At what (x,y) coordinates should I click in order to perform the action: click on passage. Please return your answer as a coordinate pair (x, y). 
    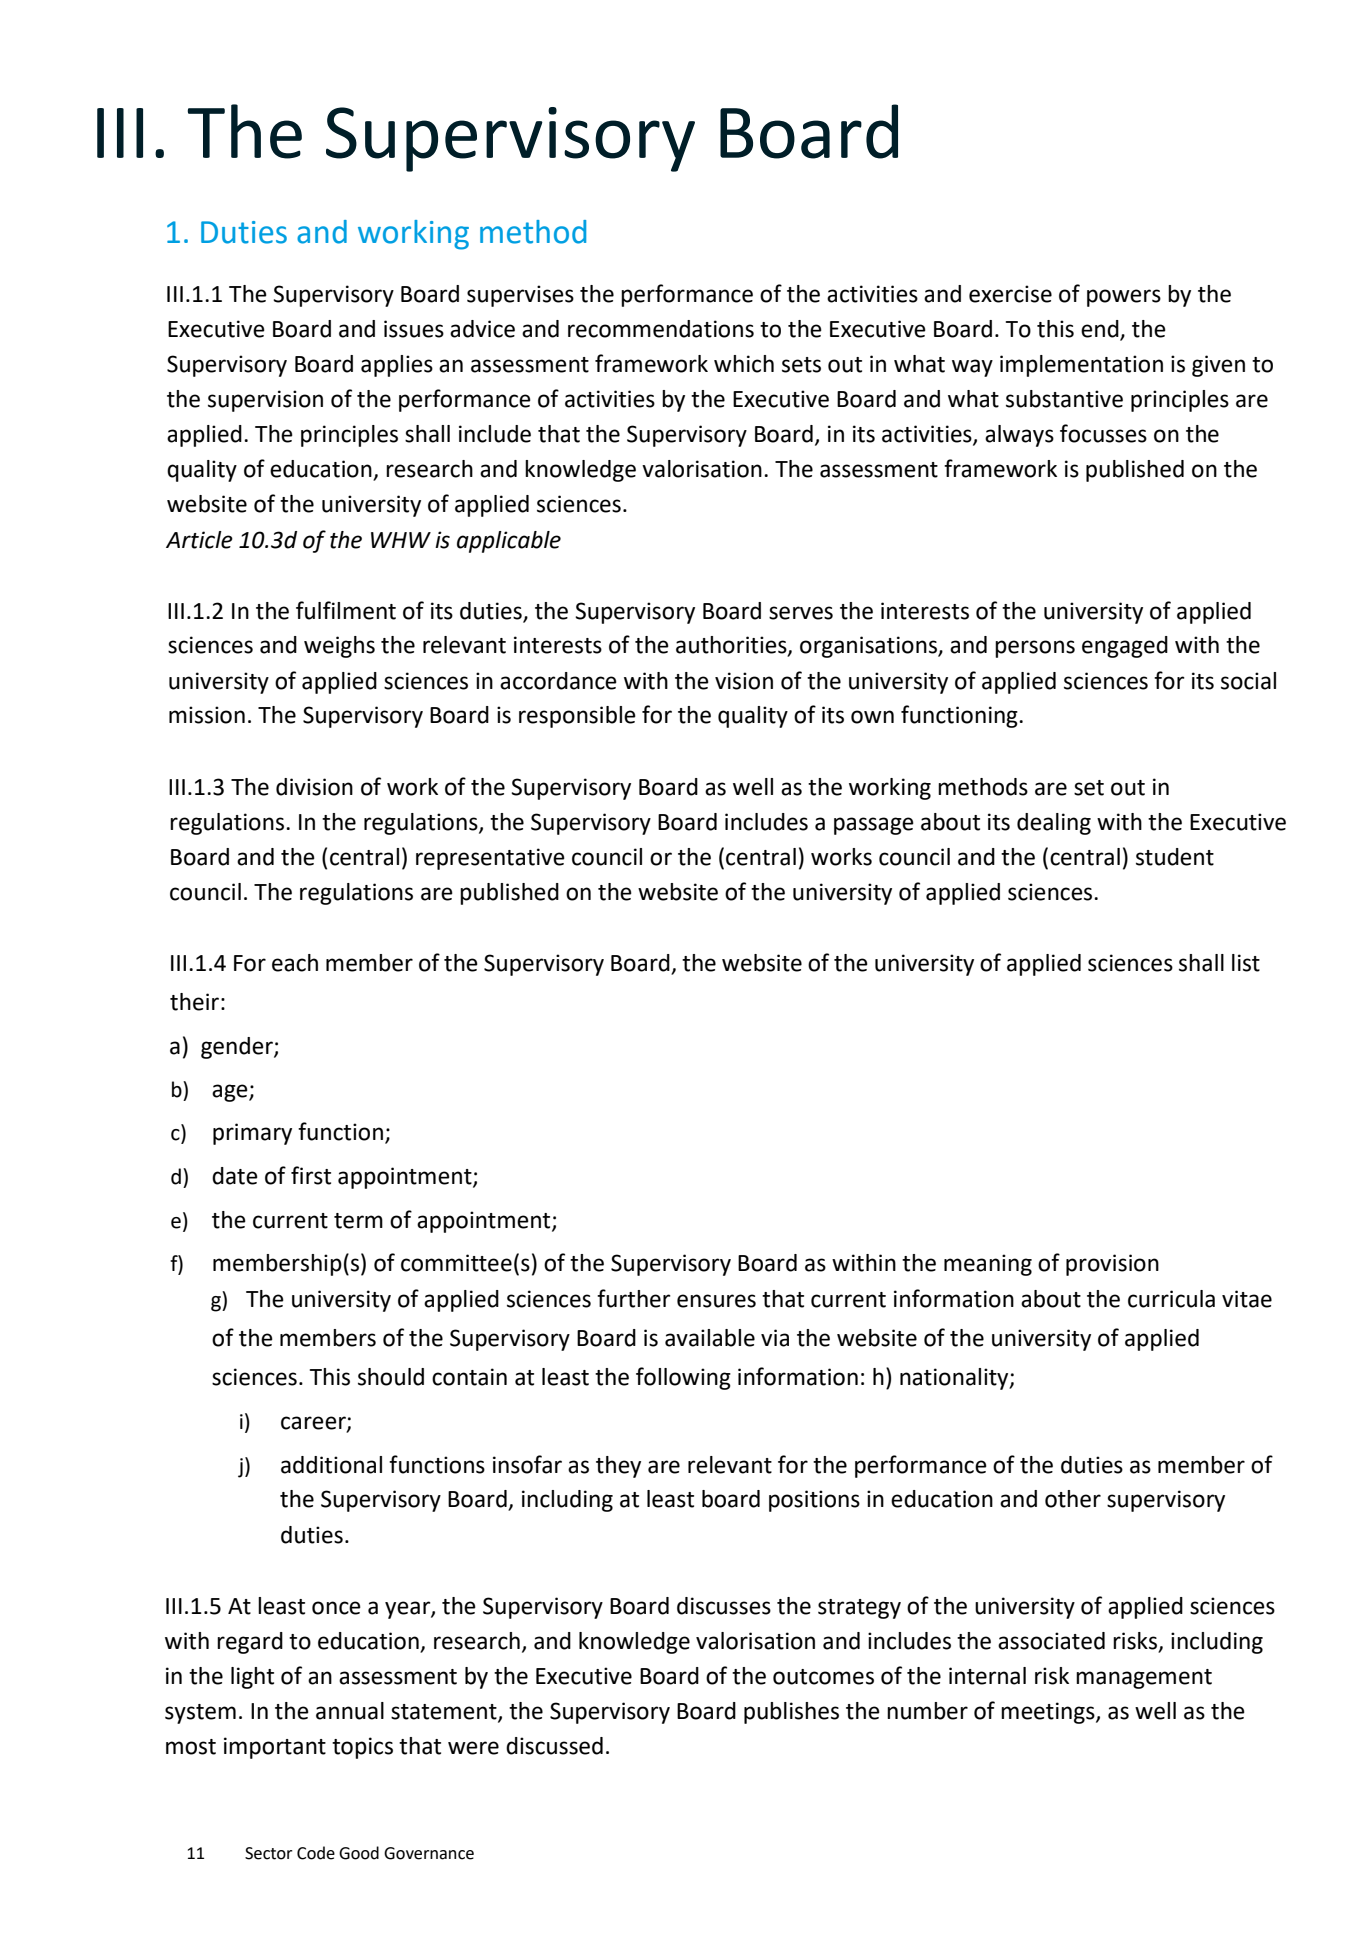
    Looking at the image, I should click on (874, 826).
